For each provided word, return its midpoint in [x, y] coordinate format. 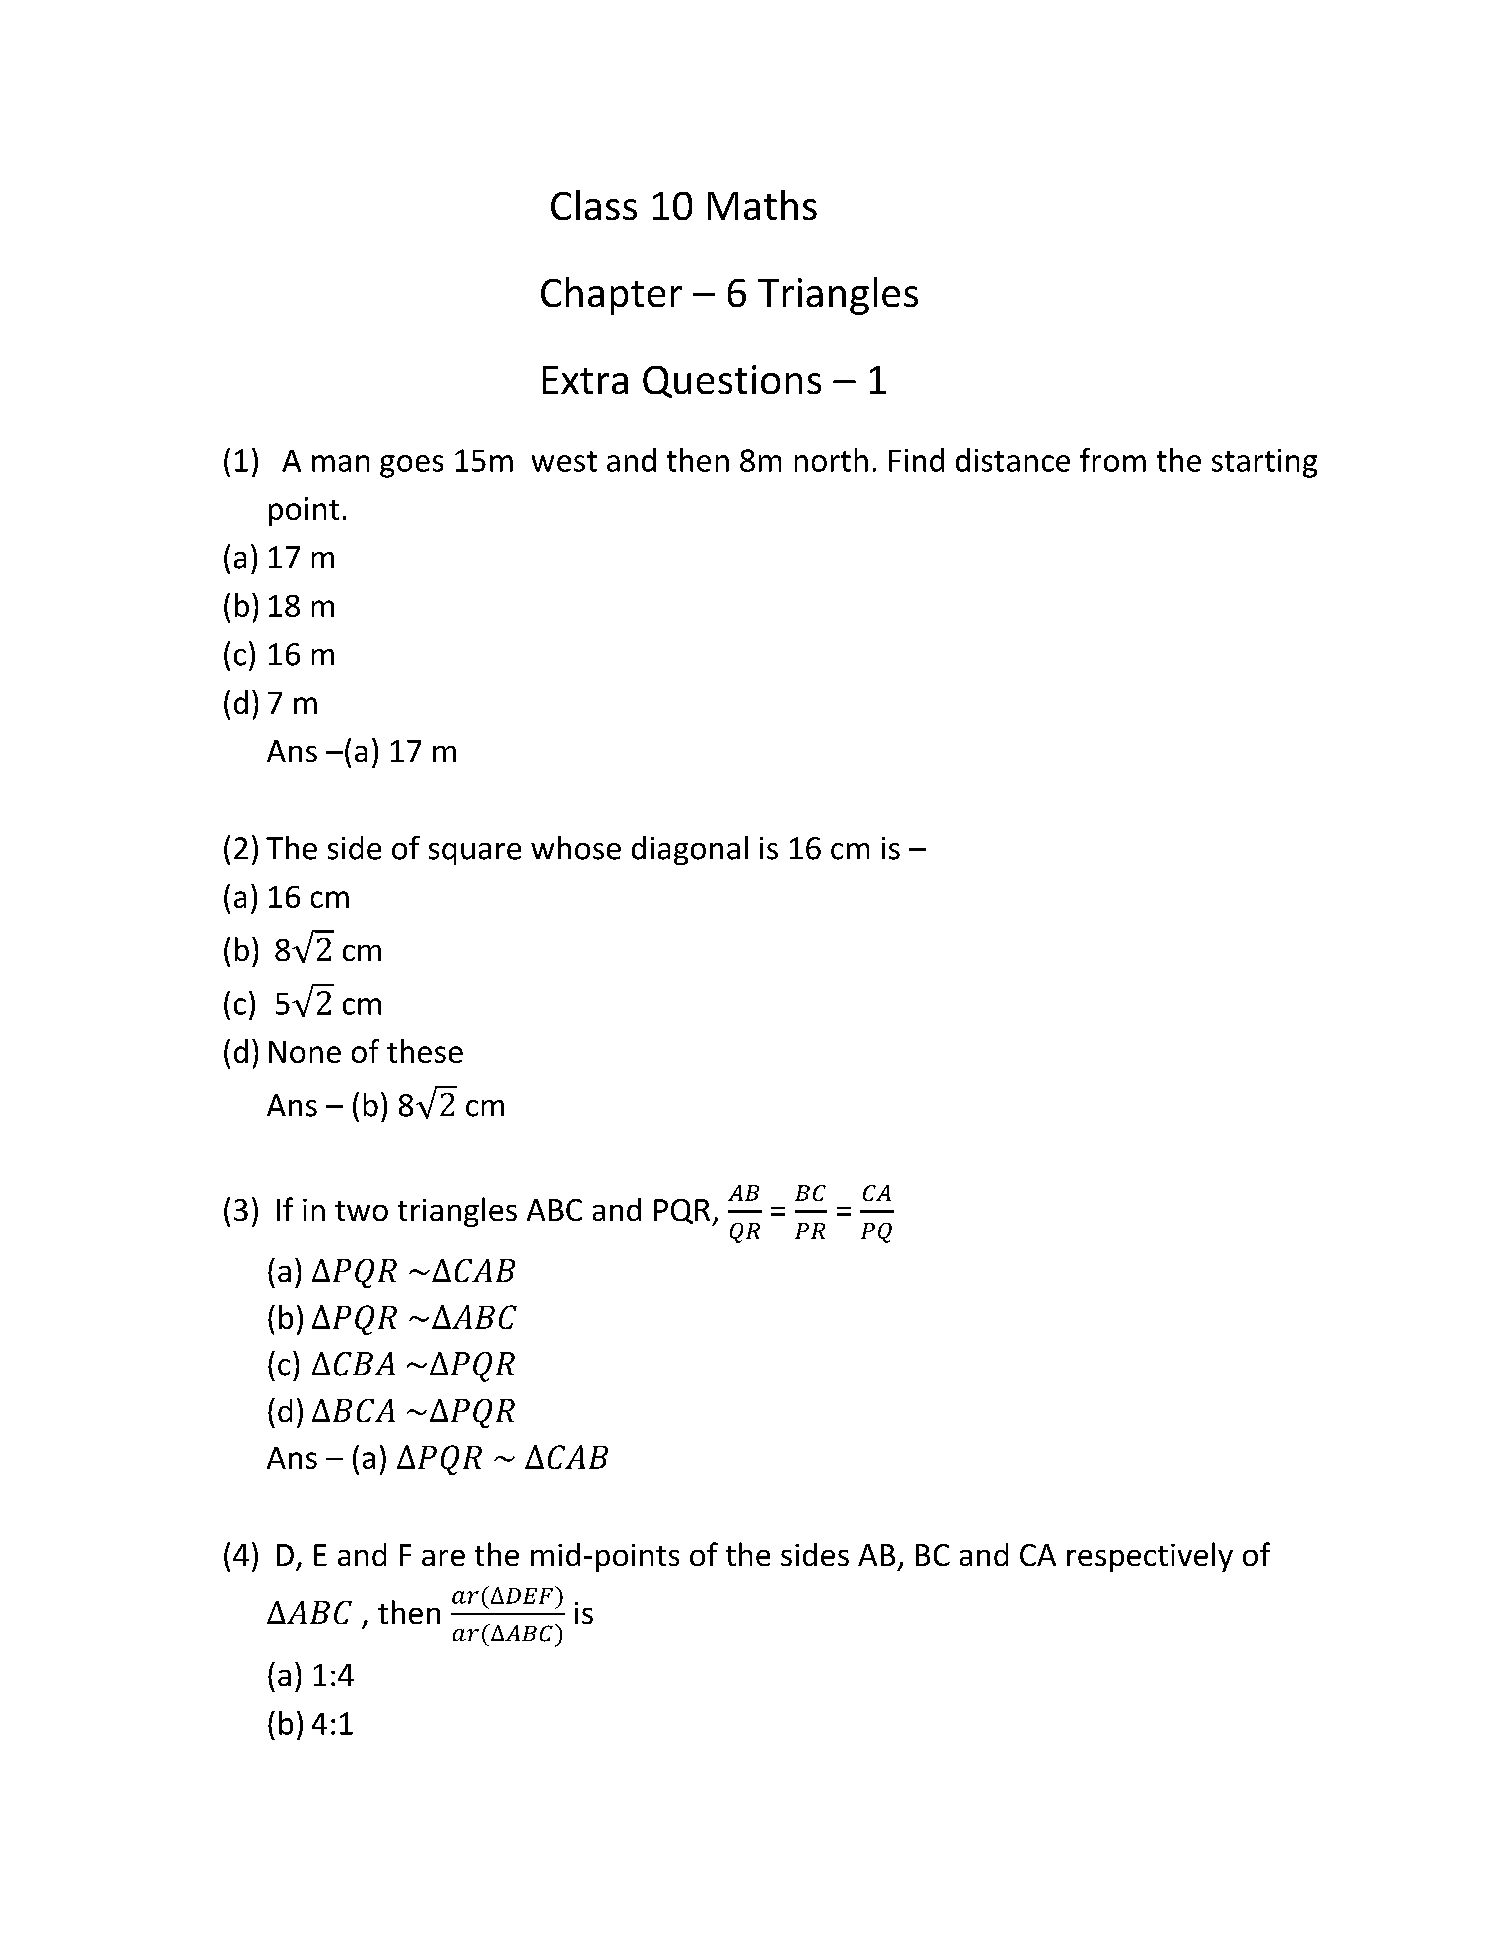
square [475, 854]
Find [916, 460]
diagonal [690, 850]
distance [1013, 460]
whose [576, 848]
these [425, 1051]
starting [1264, 463]
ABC [554, 1210]
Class [594, 205]
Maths [762, 205]
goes [411, 466]
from [1113, 460]
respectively [1150, 1557]
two [361, 1211]
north [831, 460]
